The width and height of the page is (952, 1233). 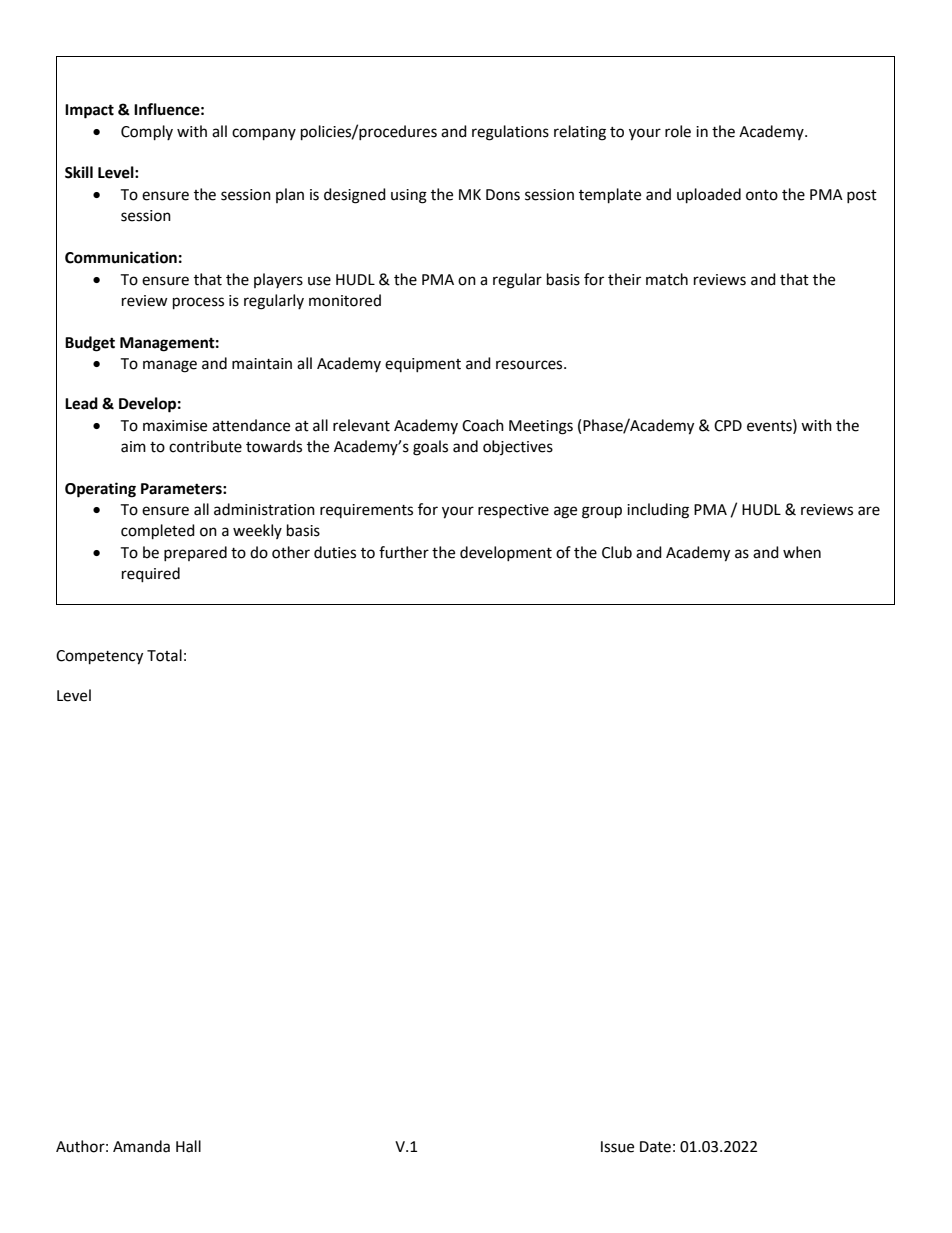 What do you see at coordinates (404, 552) in the page?
I see `further` at bounding box center [404, 552].
